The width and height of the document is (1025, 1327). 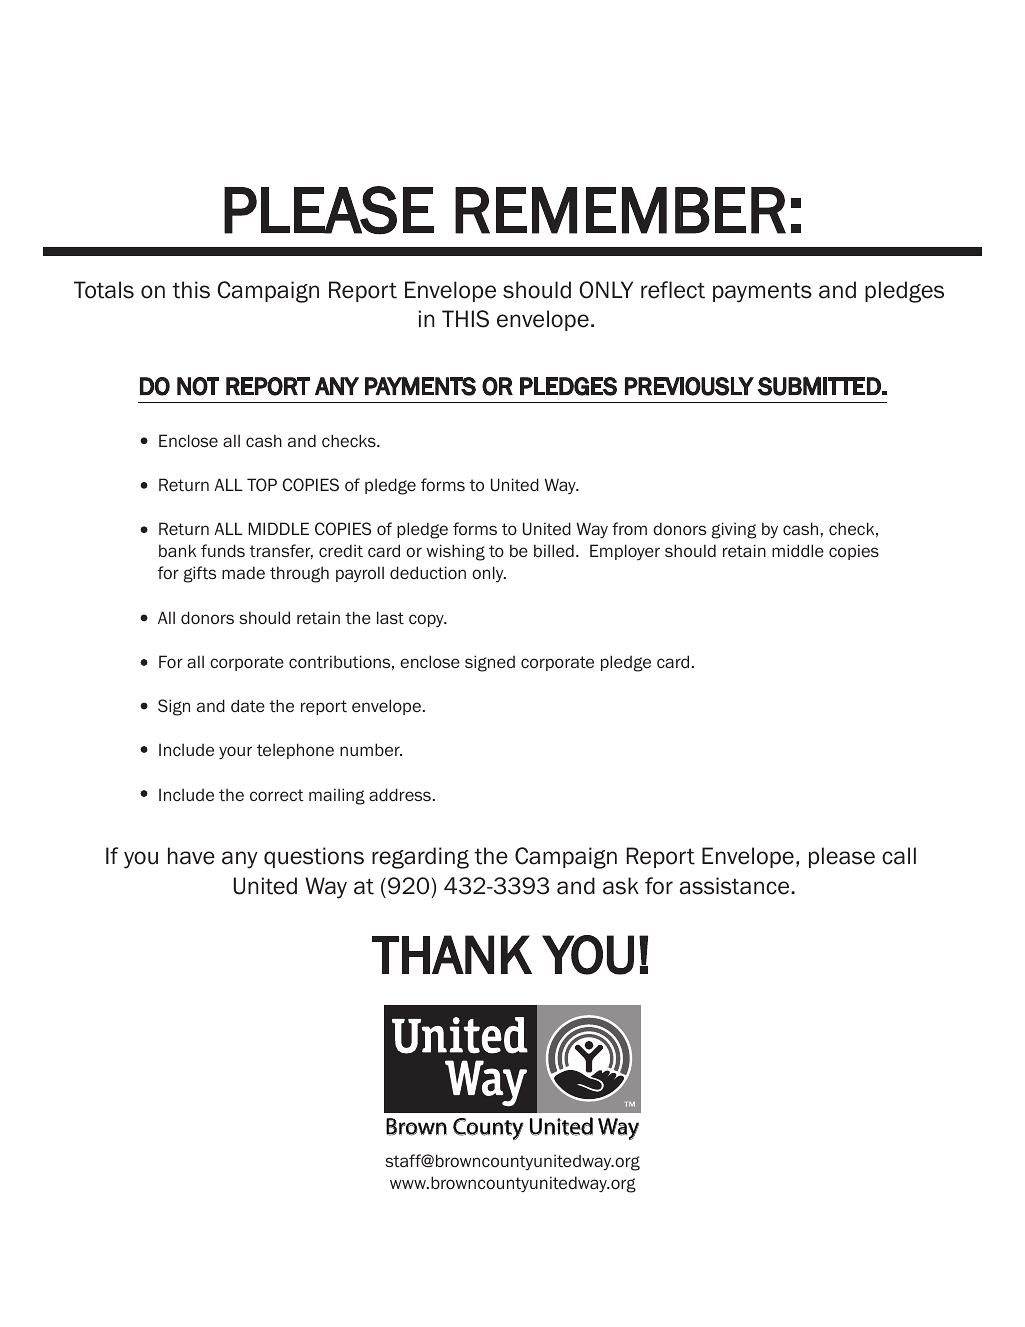 I want to click on deduction, so click(x=428, y=572).
